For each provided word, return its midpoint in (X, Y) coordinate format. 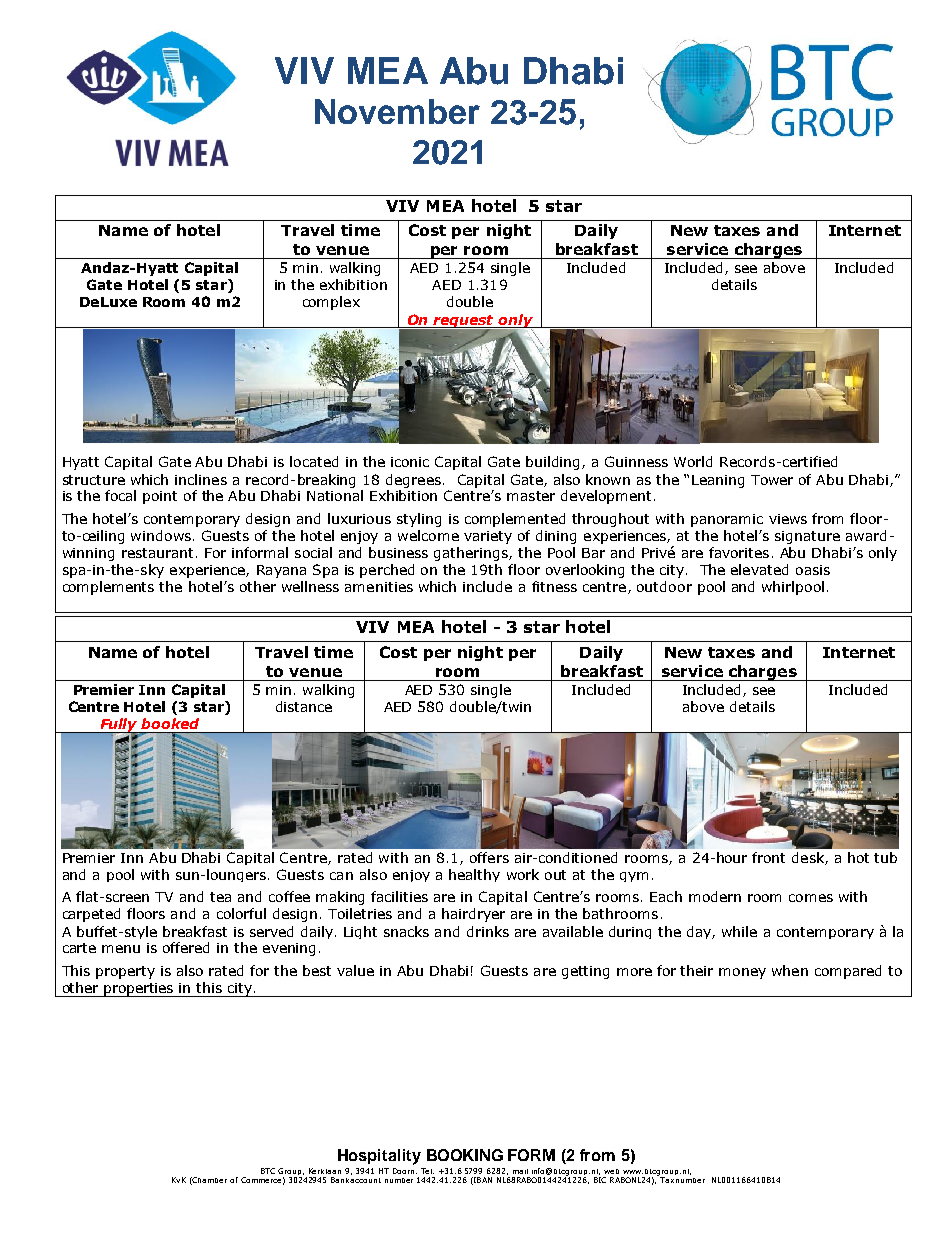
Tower (772, 480)
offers (489, 857)
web (611, 1171)
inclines (201, 479)
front (768, 857)
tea (220, 897)
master (531, 496)
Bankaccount (356, 1178)
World (693, 461)
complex (331, 303)
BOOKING (465, 1155)
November (397, 111)
